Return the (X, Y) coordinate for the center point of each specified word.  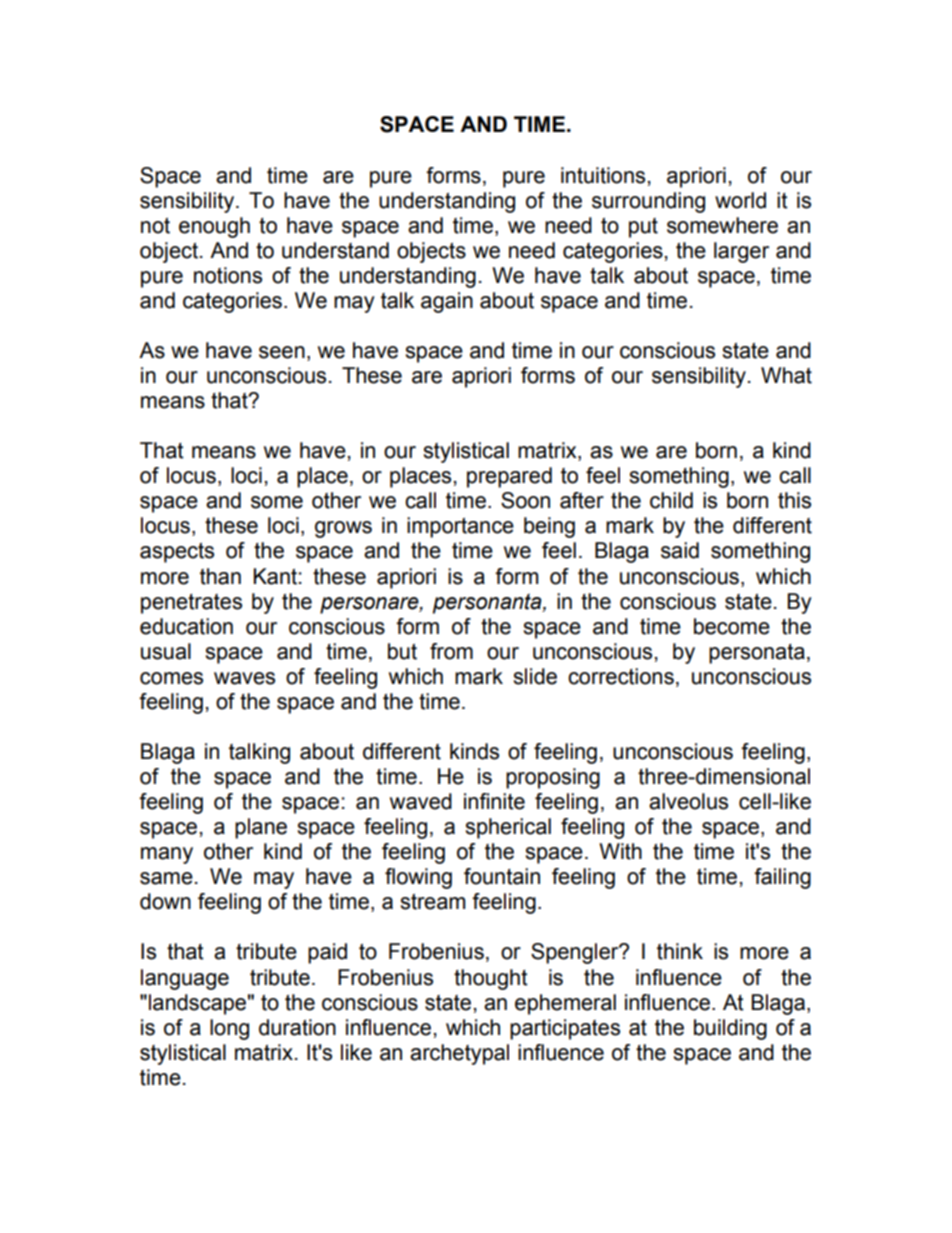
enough (214, 227)
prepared (509, 477)
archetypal (459, 1054)
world (740, 200)
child (671, 500)
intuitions (603, 175)
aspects (177, 552)
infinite (494, 801)
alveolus (688, 801)
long (229, 1029)
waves (244, 678)
